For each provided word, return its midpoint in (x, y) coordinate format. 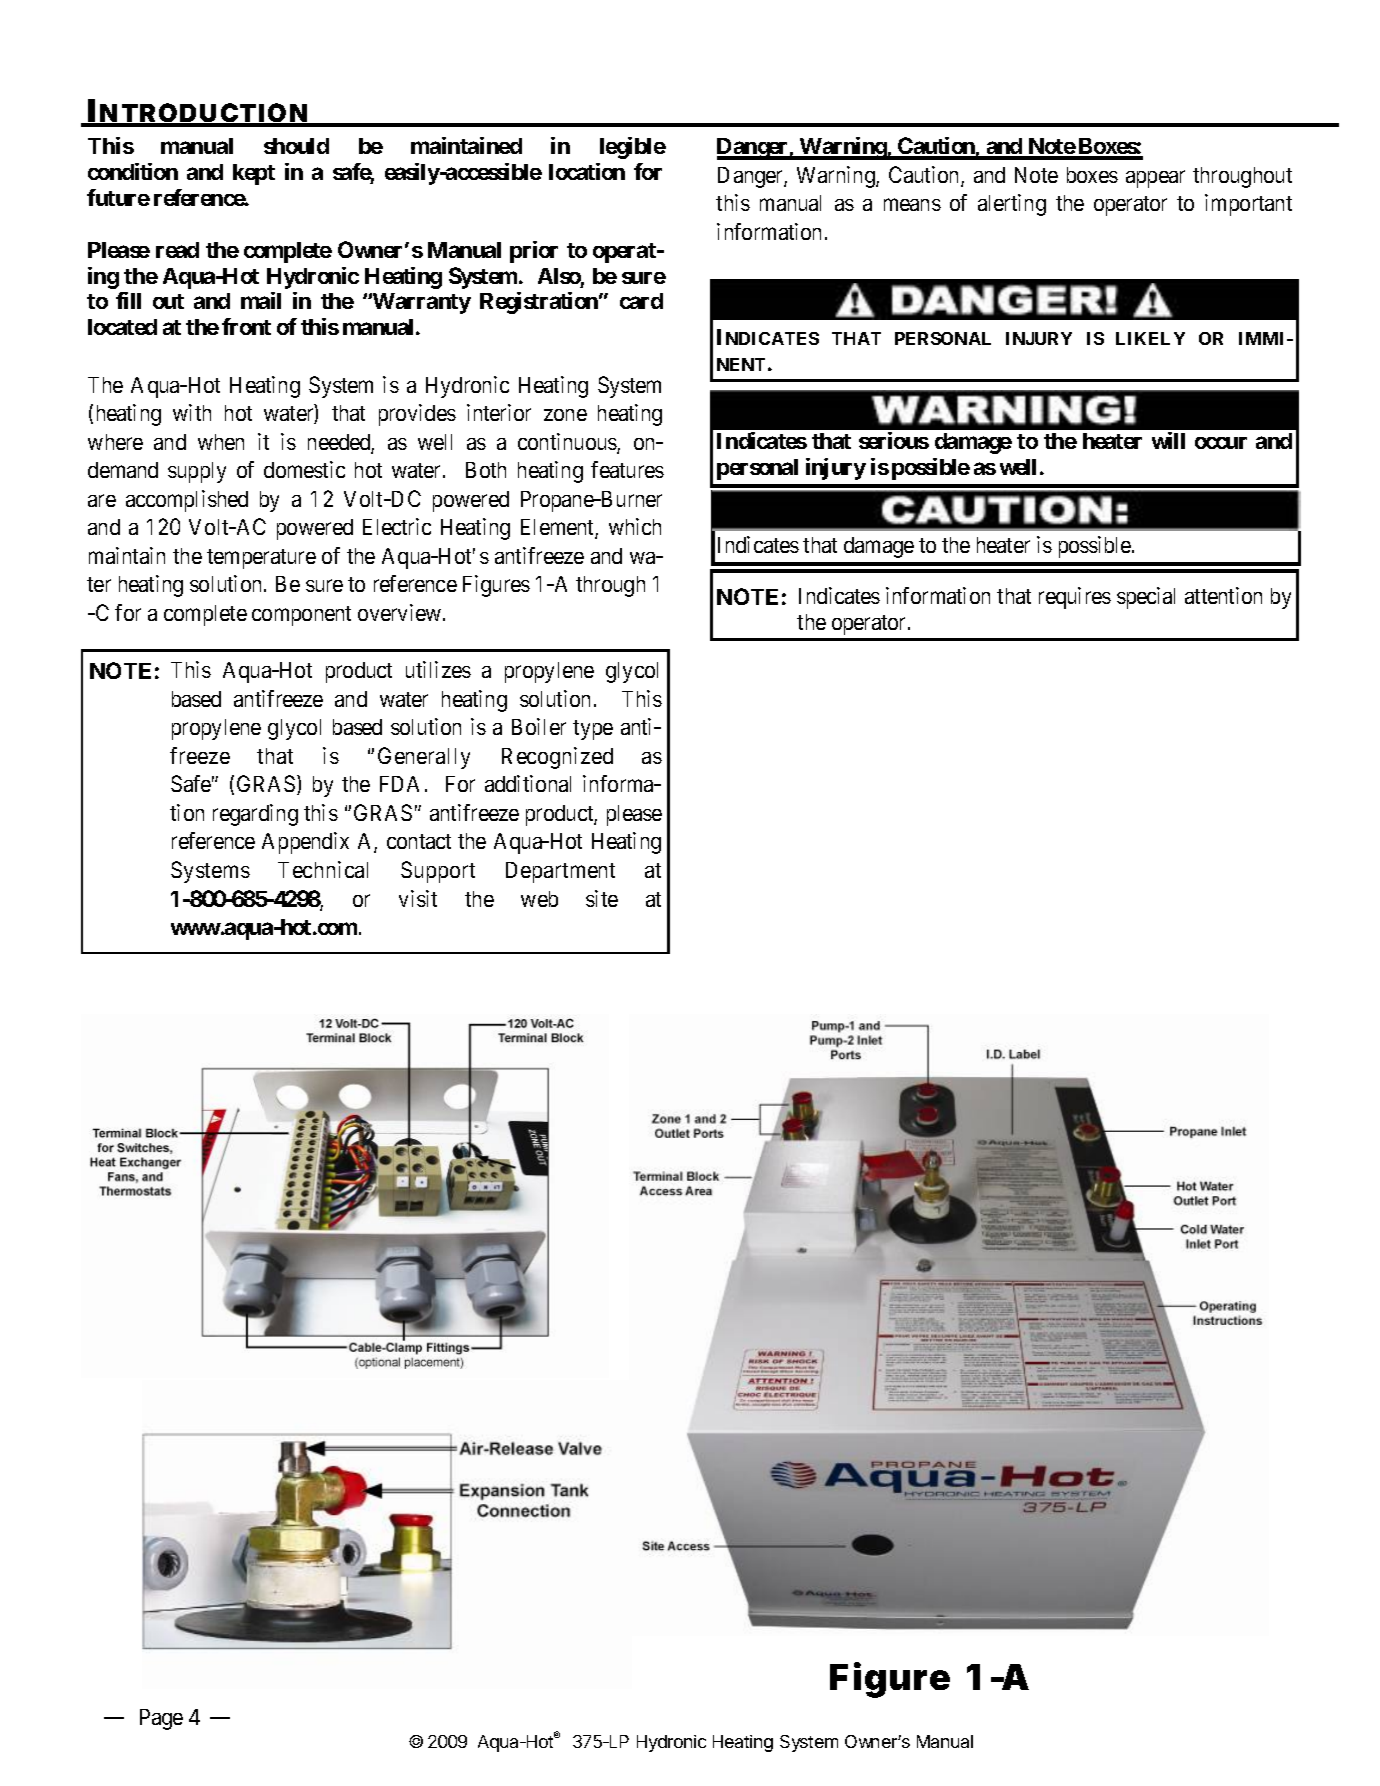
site (602, 898)
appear (1155, 179)
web (539, 899)
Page (161, 1719)
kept (254, 174)
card (641, 301)
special (1146, 598)
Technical (323, 869)
